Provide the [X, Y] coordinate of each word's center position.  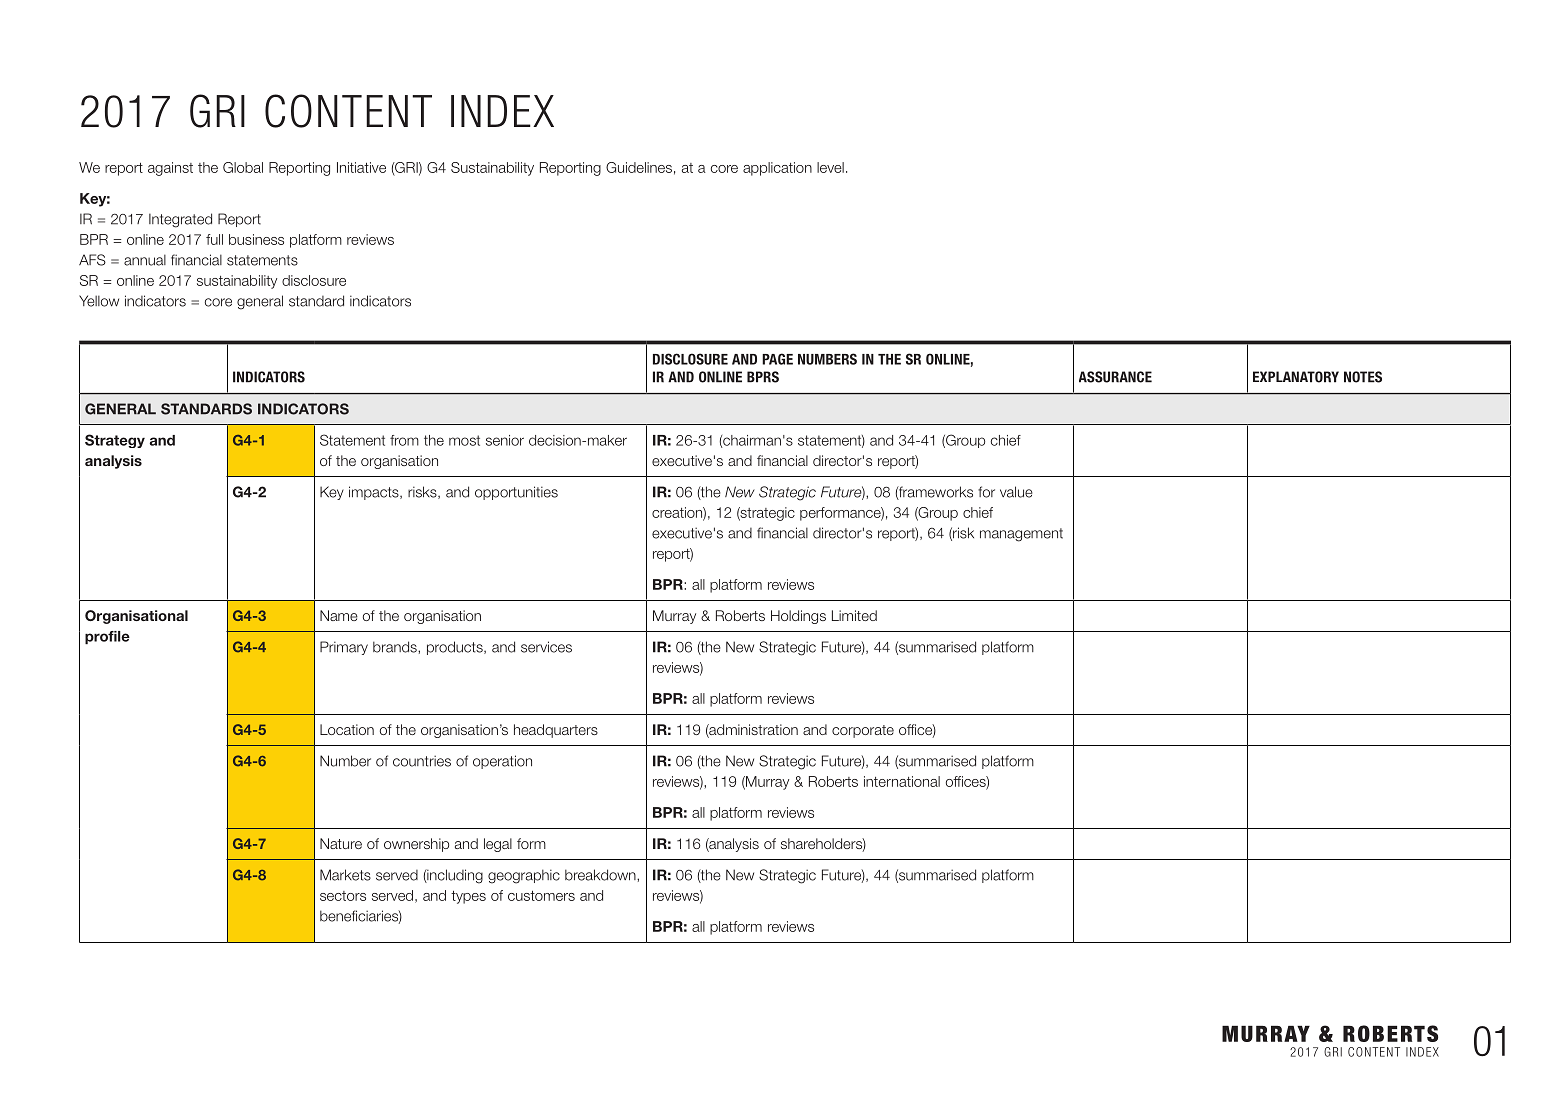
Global [243, 167]
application [777, 169]
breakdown [601, 875]
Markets [345, 875]
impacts [375, 493]
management [1021, 535]
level [830, 167]
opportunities [516, 493]
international [902, 781]
